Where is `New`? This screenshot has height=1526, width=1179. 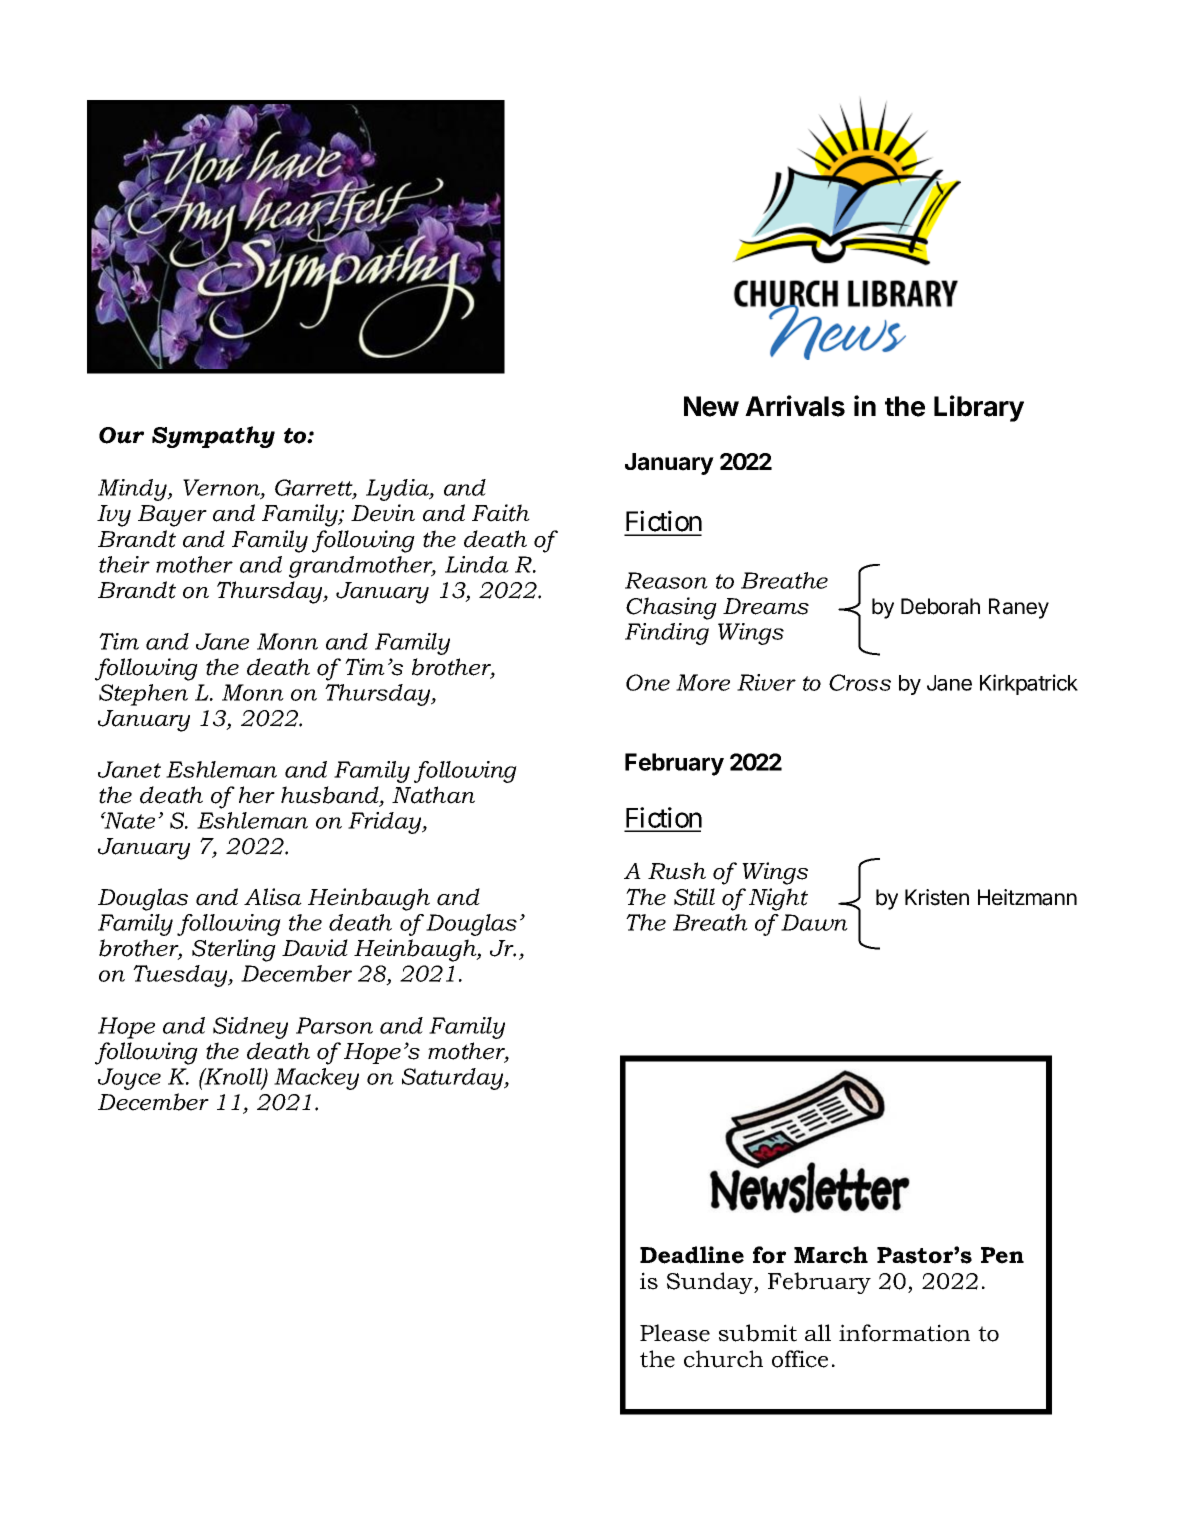 New is located at coordinates (711, 406).
